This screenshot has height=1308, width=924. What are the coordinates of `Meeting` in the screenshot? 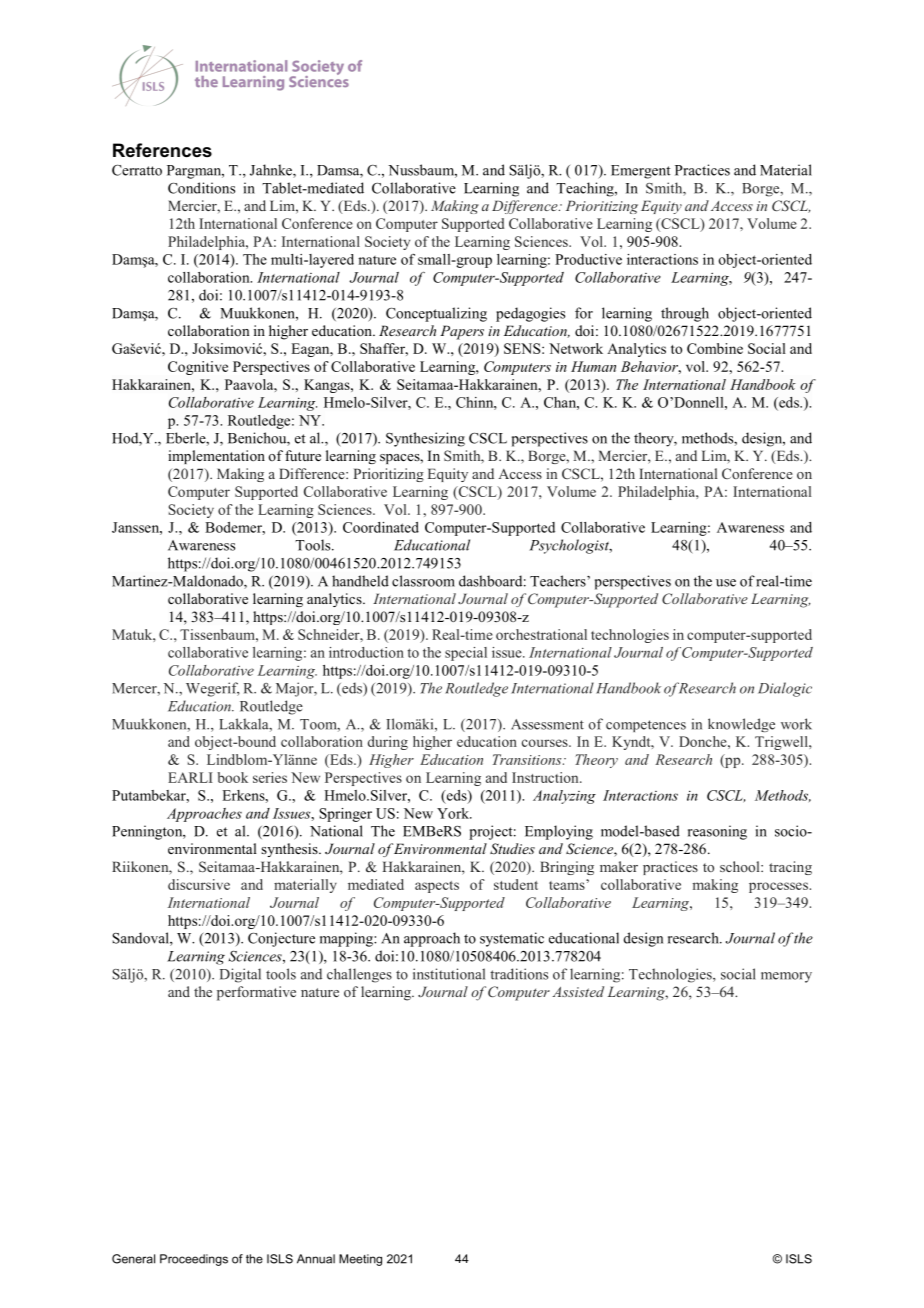 It's located at (360, 1260).
